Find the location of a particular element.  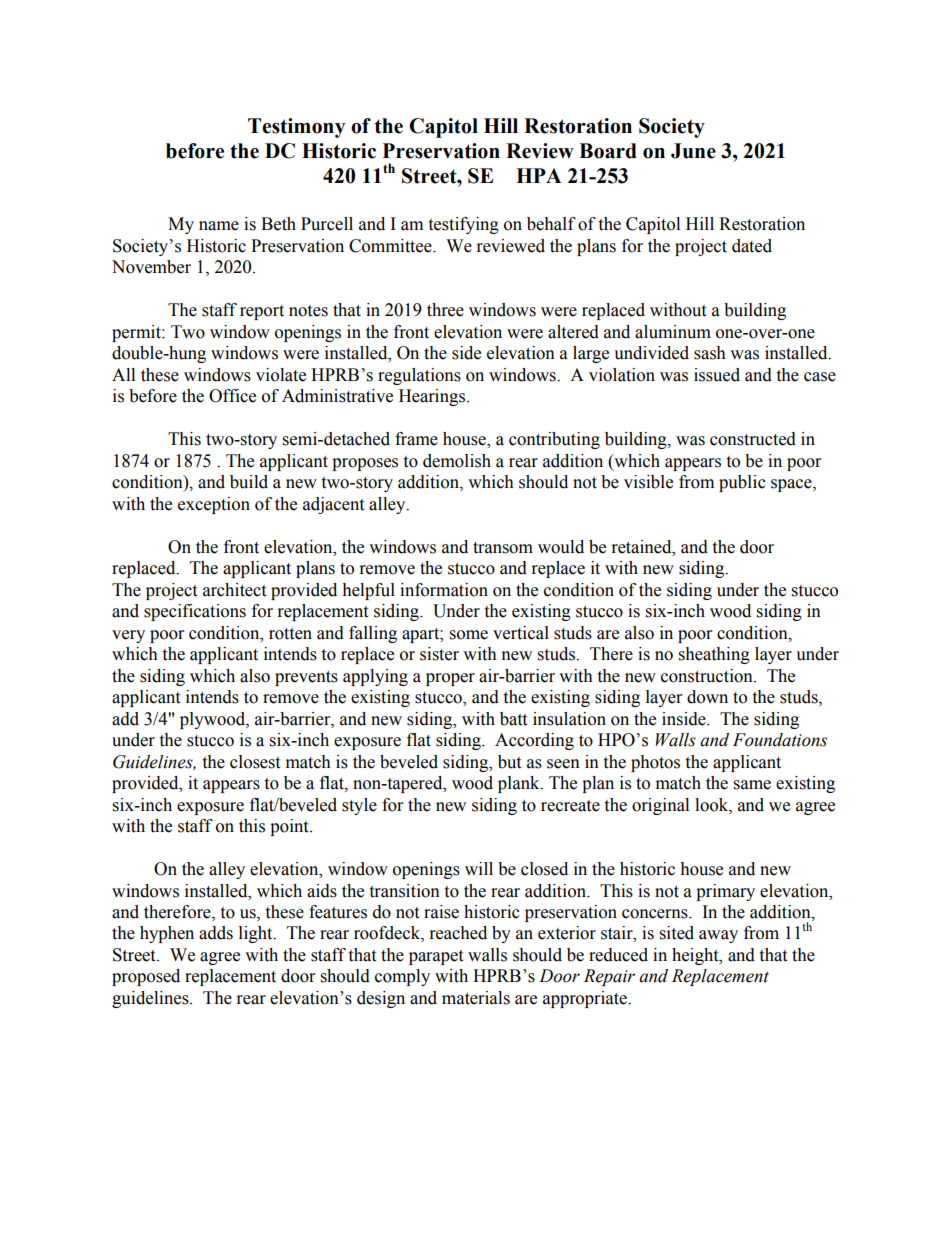

constructed is located at coordinates (753, 439).
